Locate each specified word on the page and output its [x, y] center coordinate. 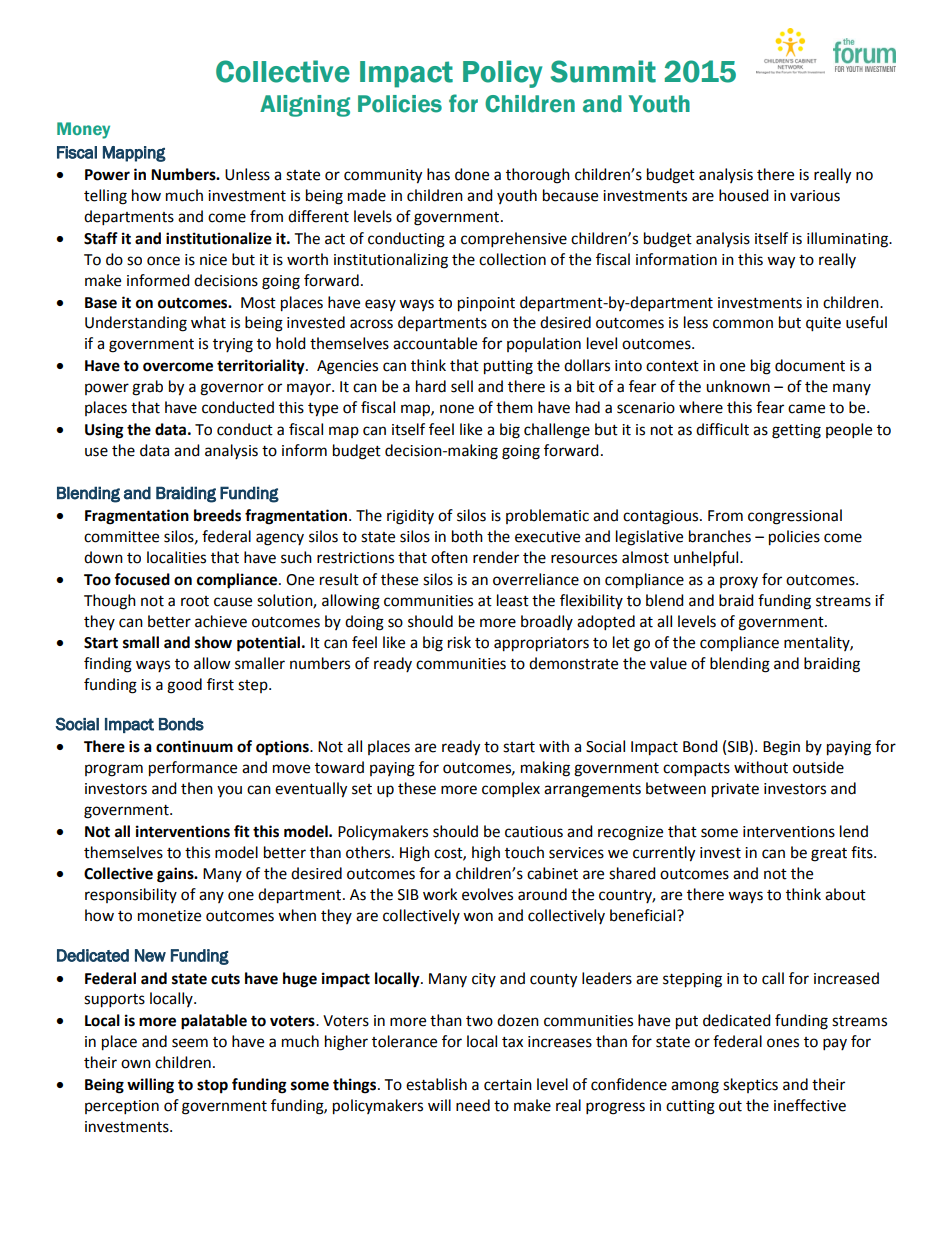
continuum [194, 746]
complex [511, 790]
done [472, 174]
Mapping [134, 154]
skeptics [750, 1085]
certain [508, 1085]
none [457, 409]
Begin [781, 748]
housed [744, 195]
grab [147, 388]
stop [212, 1086]
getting [796, 431]
